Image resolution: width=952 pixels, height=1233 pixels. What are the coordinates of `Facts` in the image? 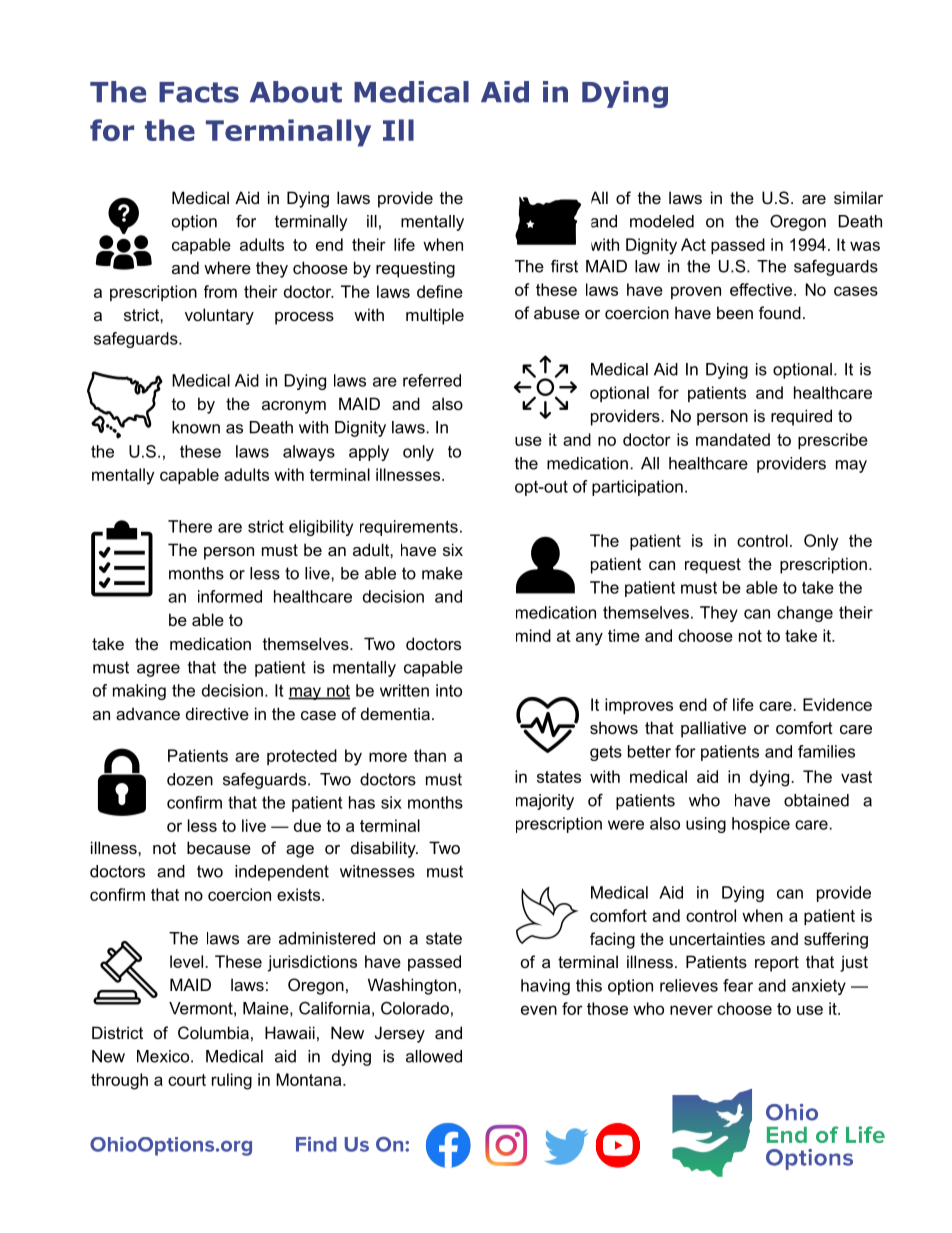 It's located at (199, 92).
